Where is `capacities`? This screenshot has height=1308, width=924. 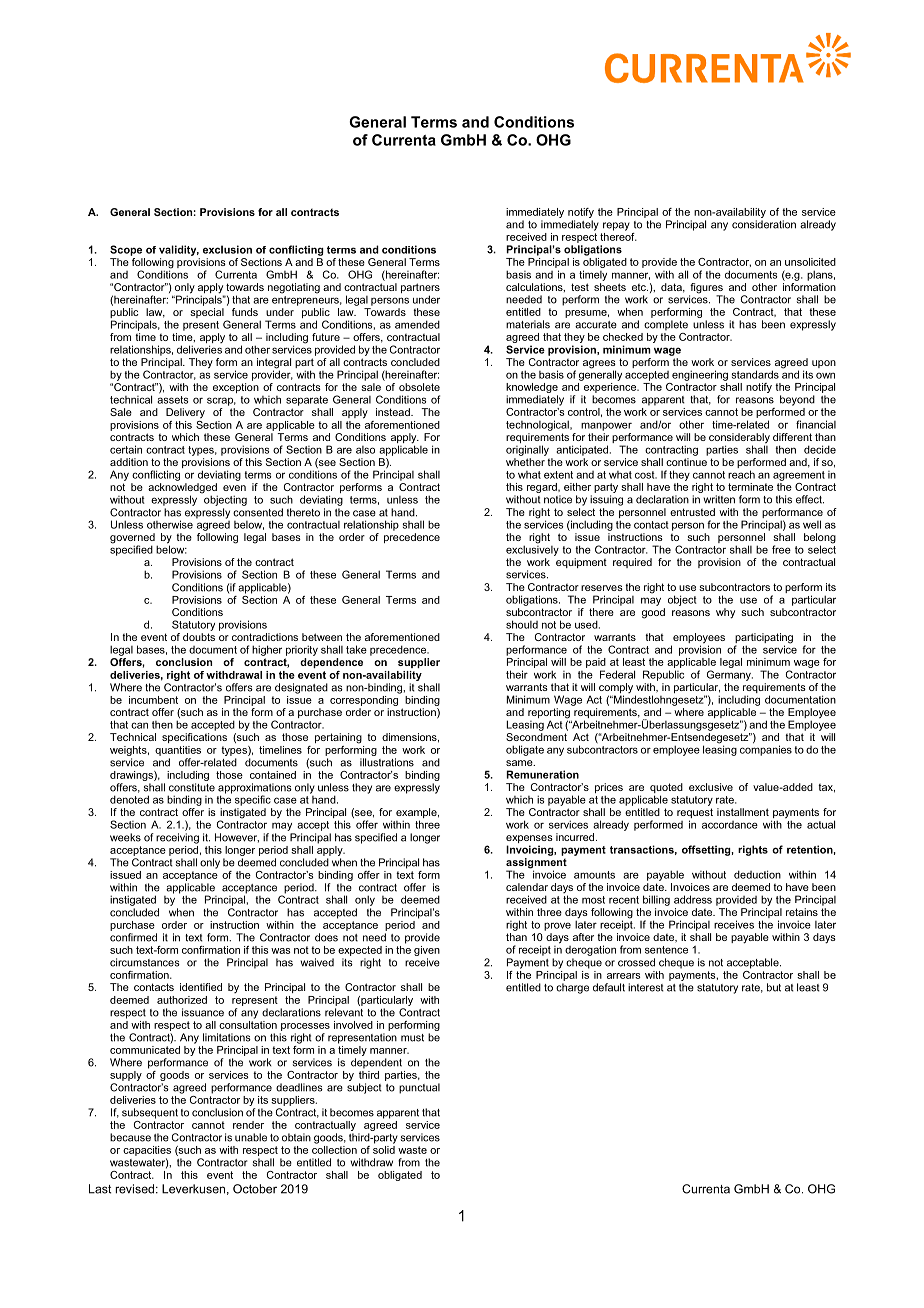 capacities is located at coordinates (147, 1151).
